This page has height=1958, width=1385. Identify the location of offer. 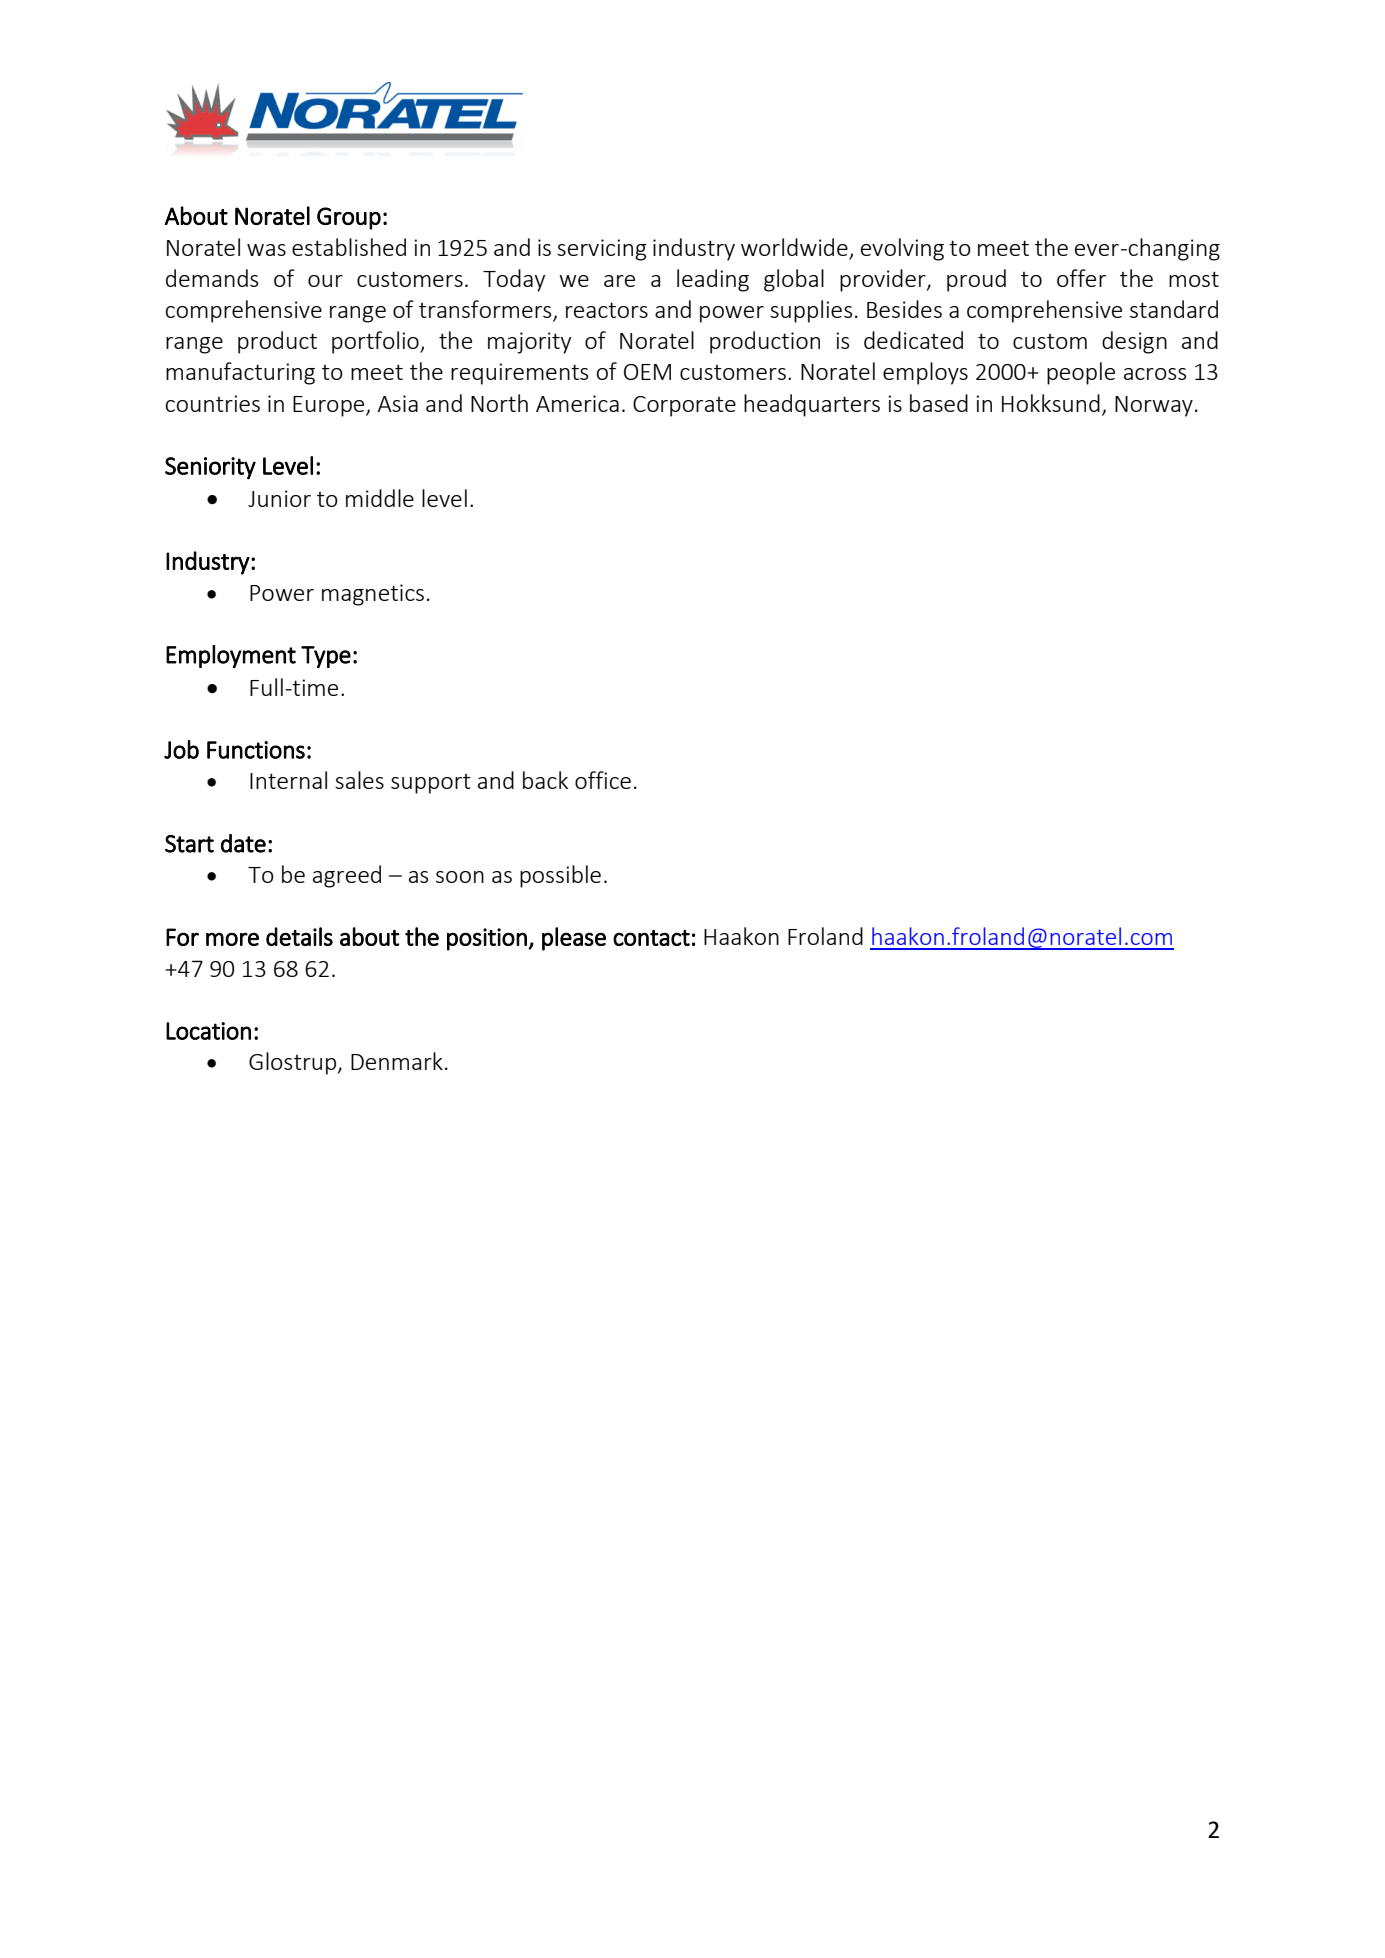
(1081, 278).
